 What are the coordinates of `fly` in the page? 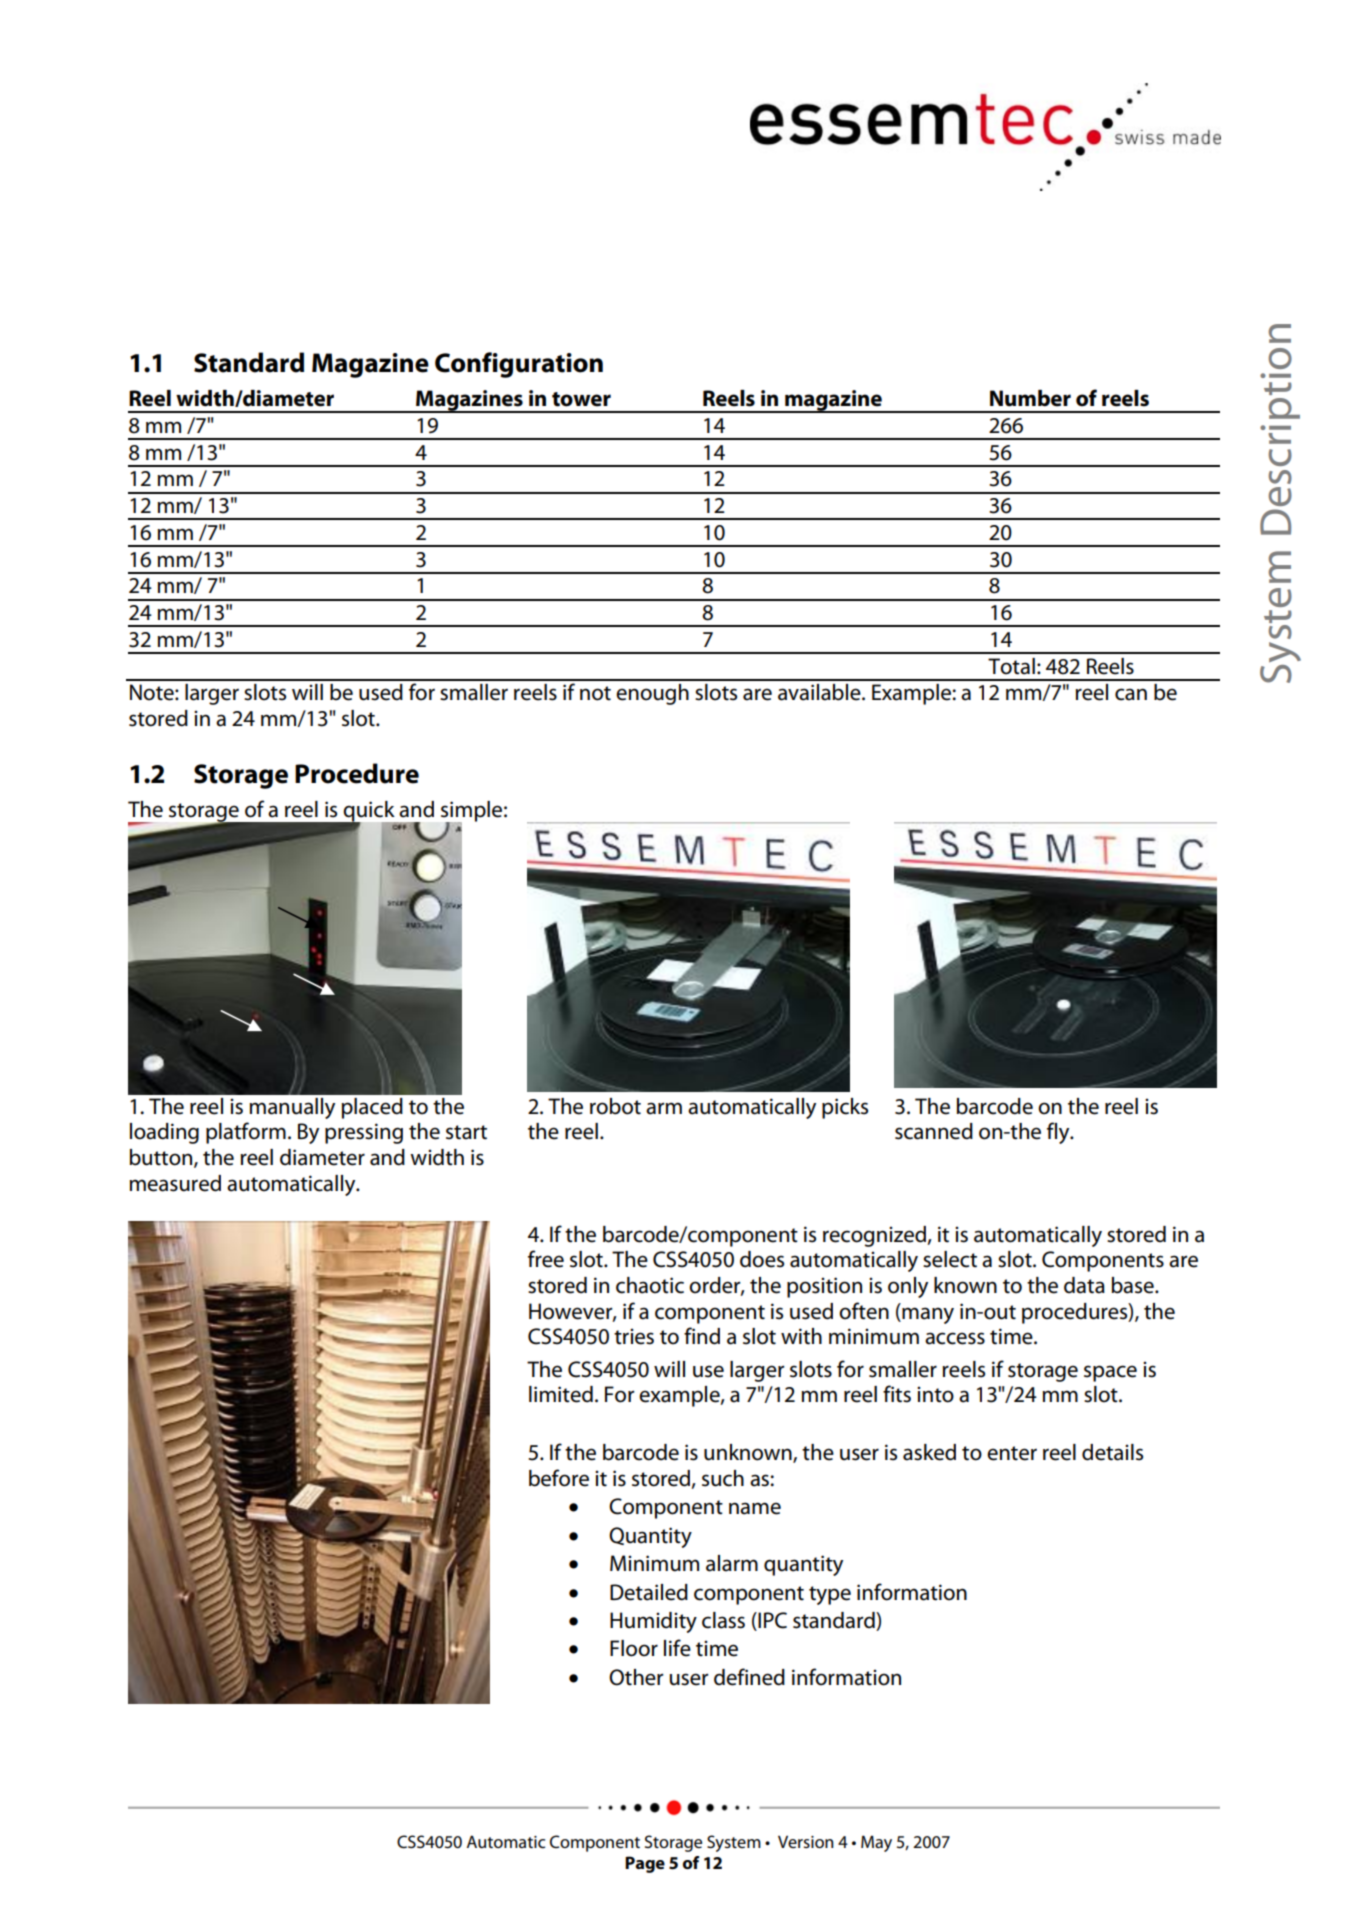 It's located at (1059, 1133).
